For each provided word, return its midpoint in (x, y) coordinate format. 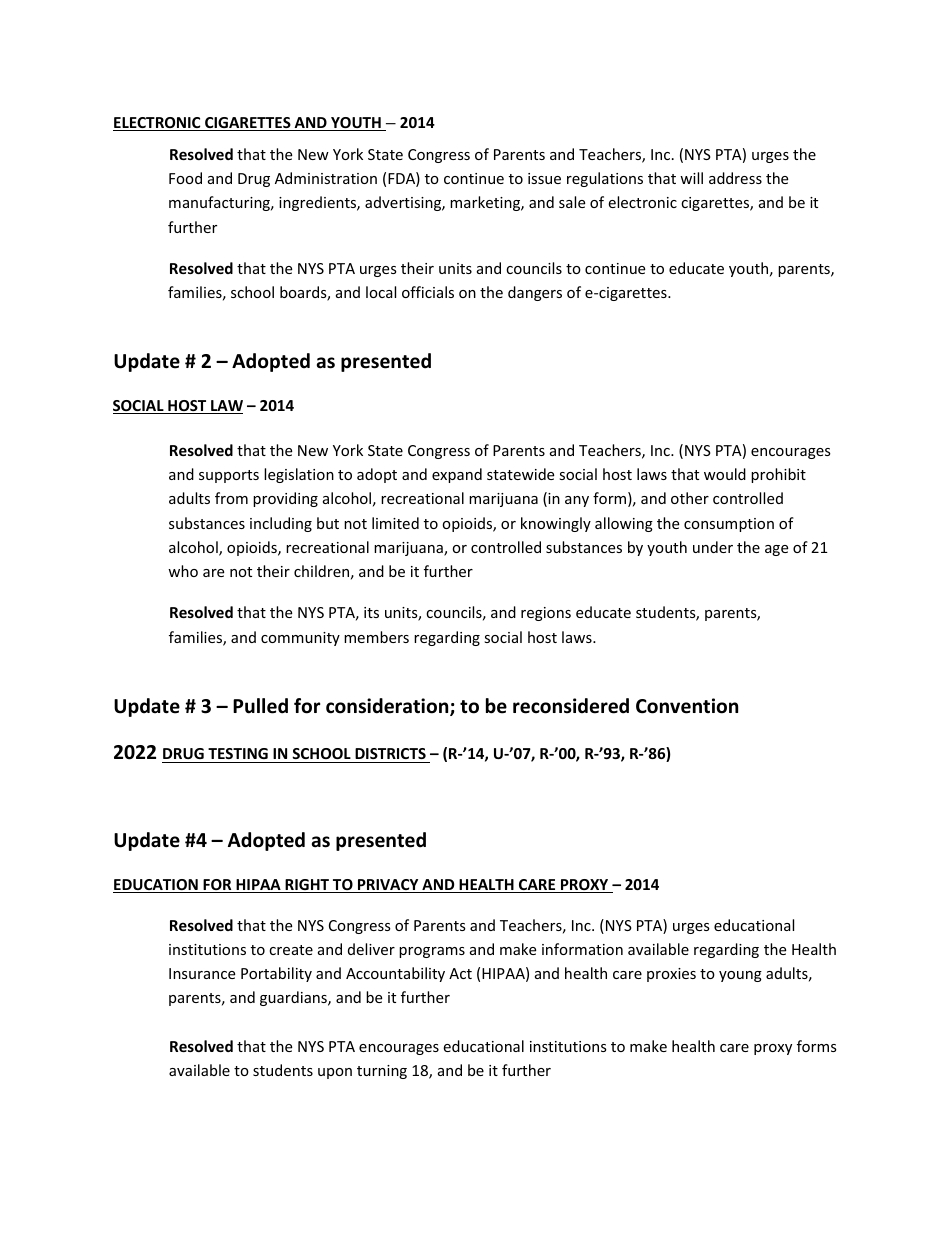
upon (335, 1073)
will (691, 178)
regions (546, 614)
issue (544, 178)
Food (185, 178)
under (713, 547)
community (300, 639)
